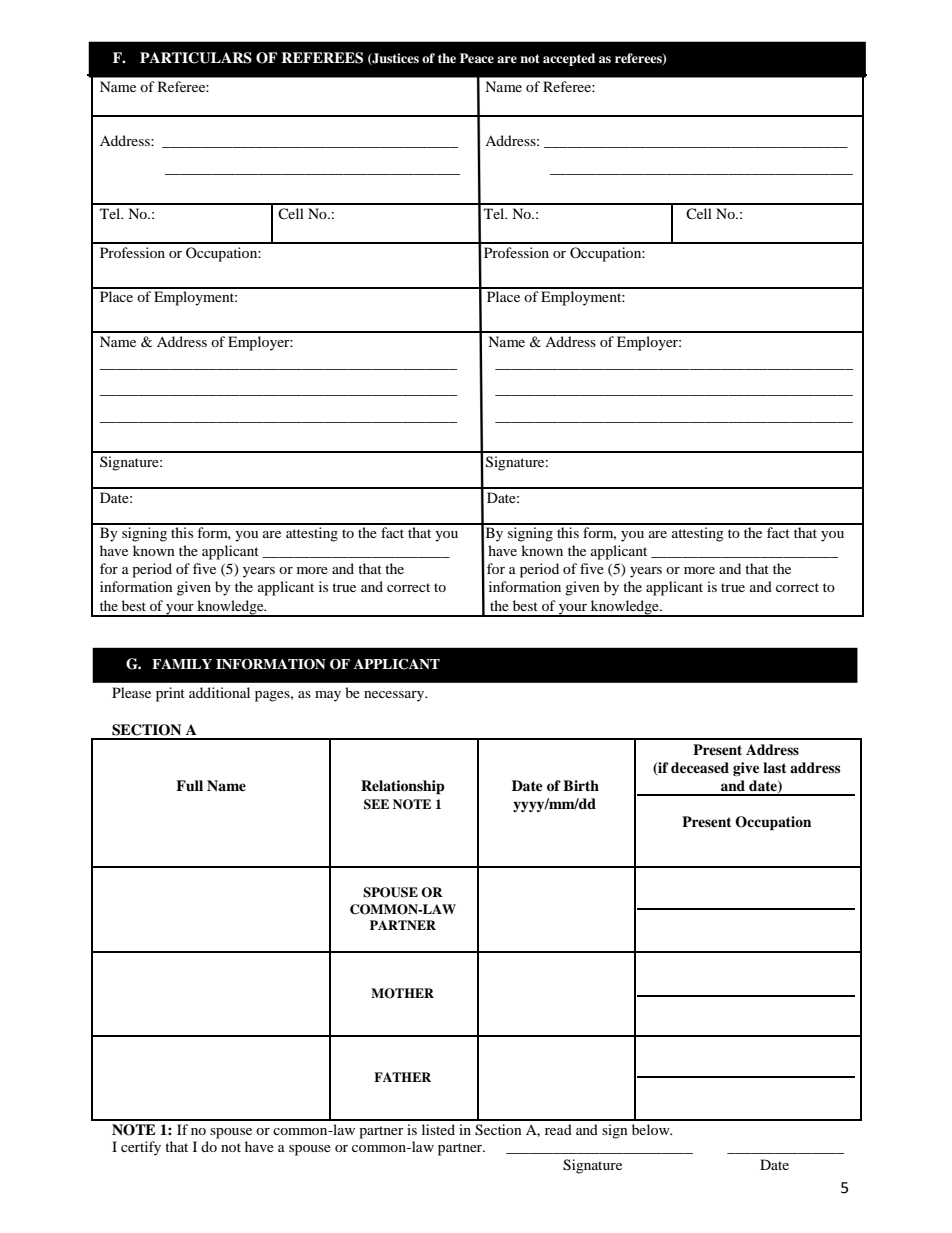 This page has height=1233, width=952. Describe the element at coordinates (328, 696) in the page. I see `may` at that location.
